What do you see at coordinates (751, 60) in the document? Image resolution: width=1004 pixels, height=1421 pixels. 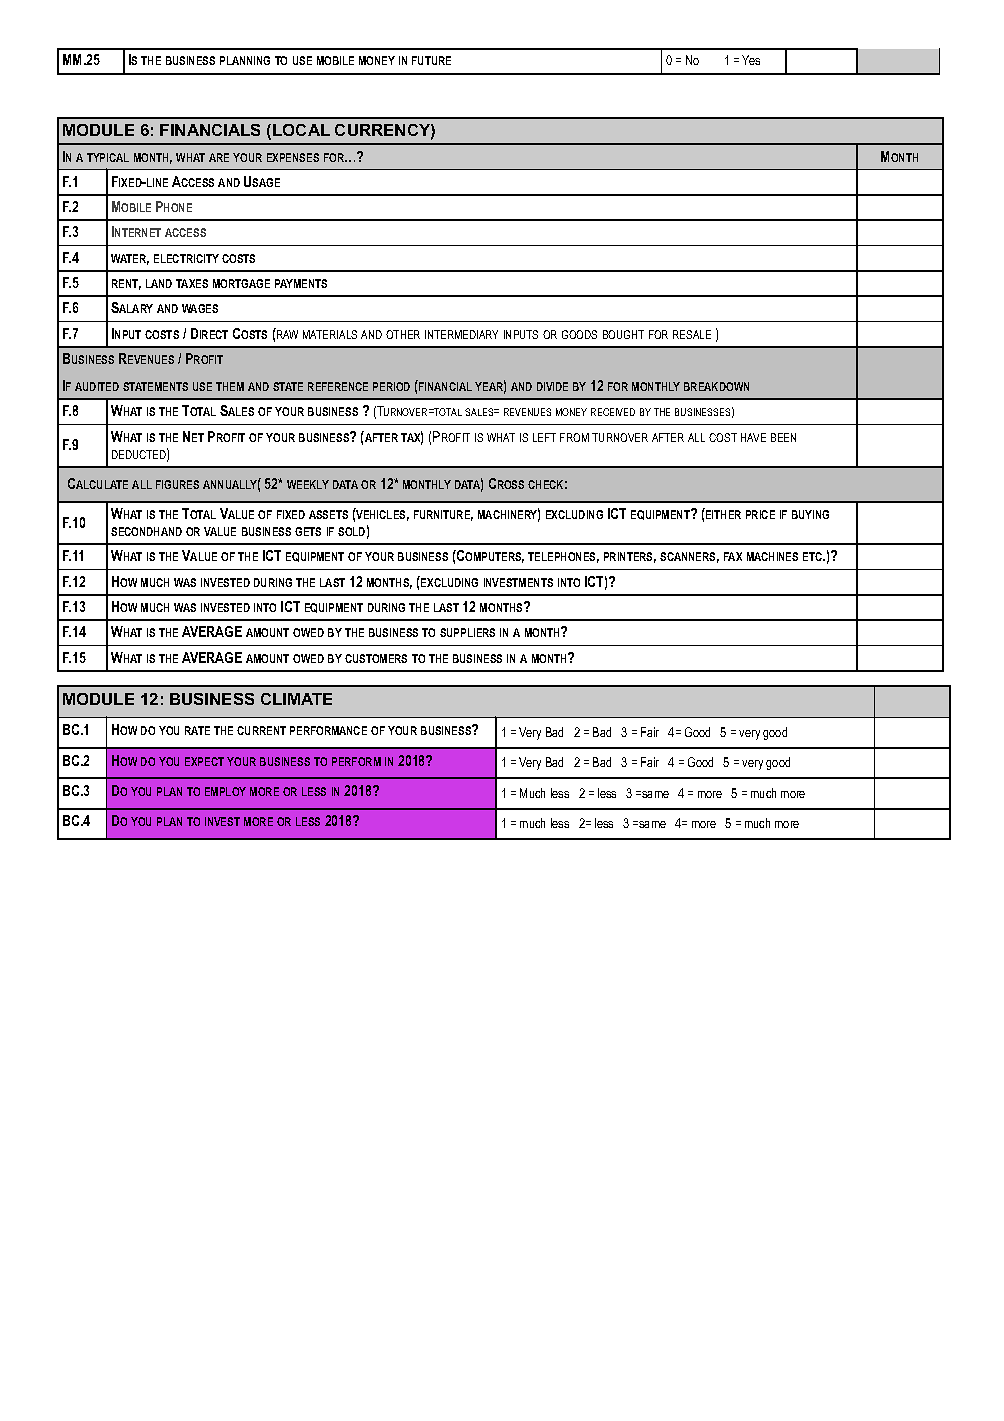 I see `Yes` at bounding box center [751, 60].
